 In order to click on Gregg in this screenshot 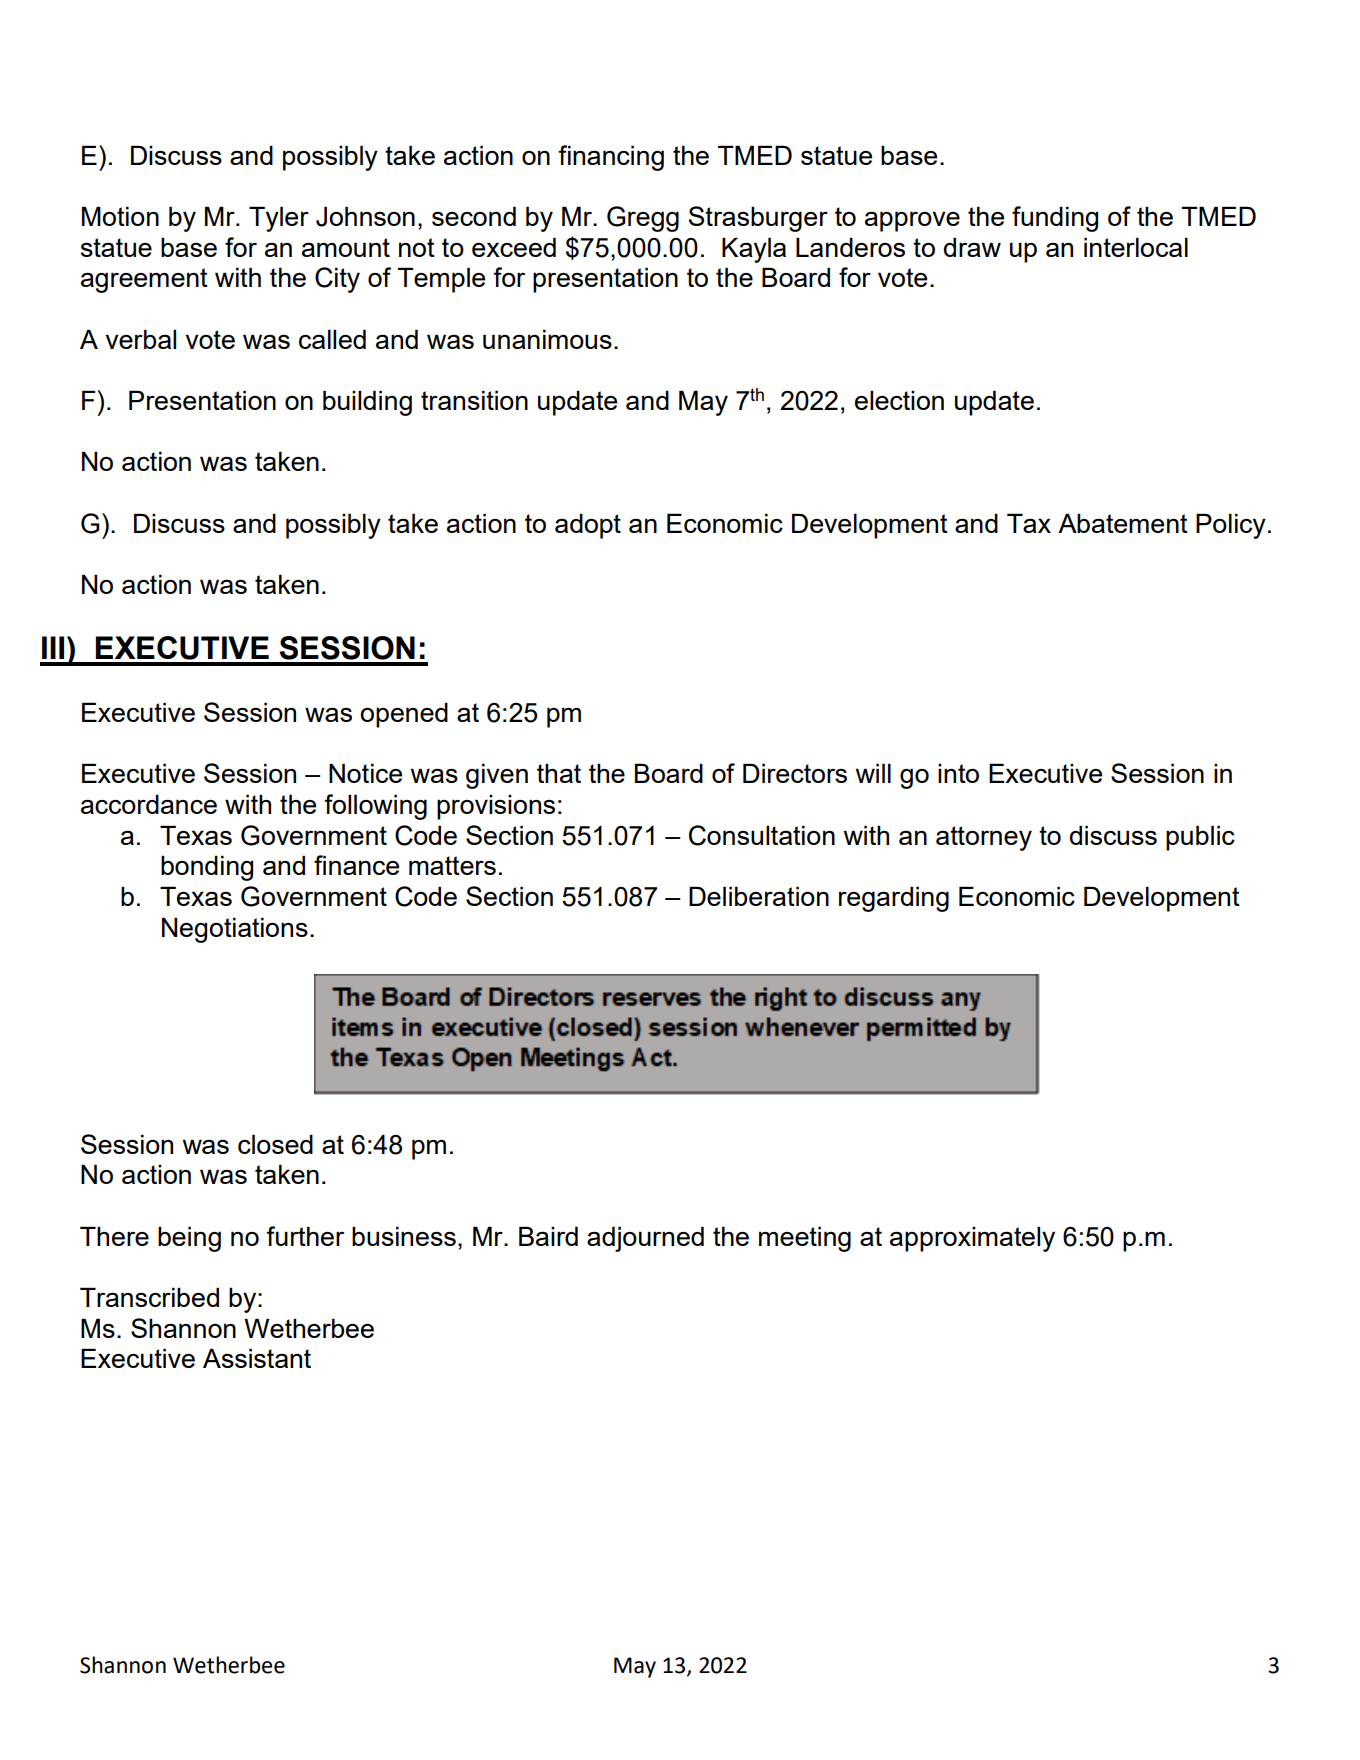, I will do `click(643, 219)`.
